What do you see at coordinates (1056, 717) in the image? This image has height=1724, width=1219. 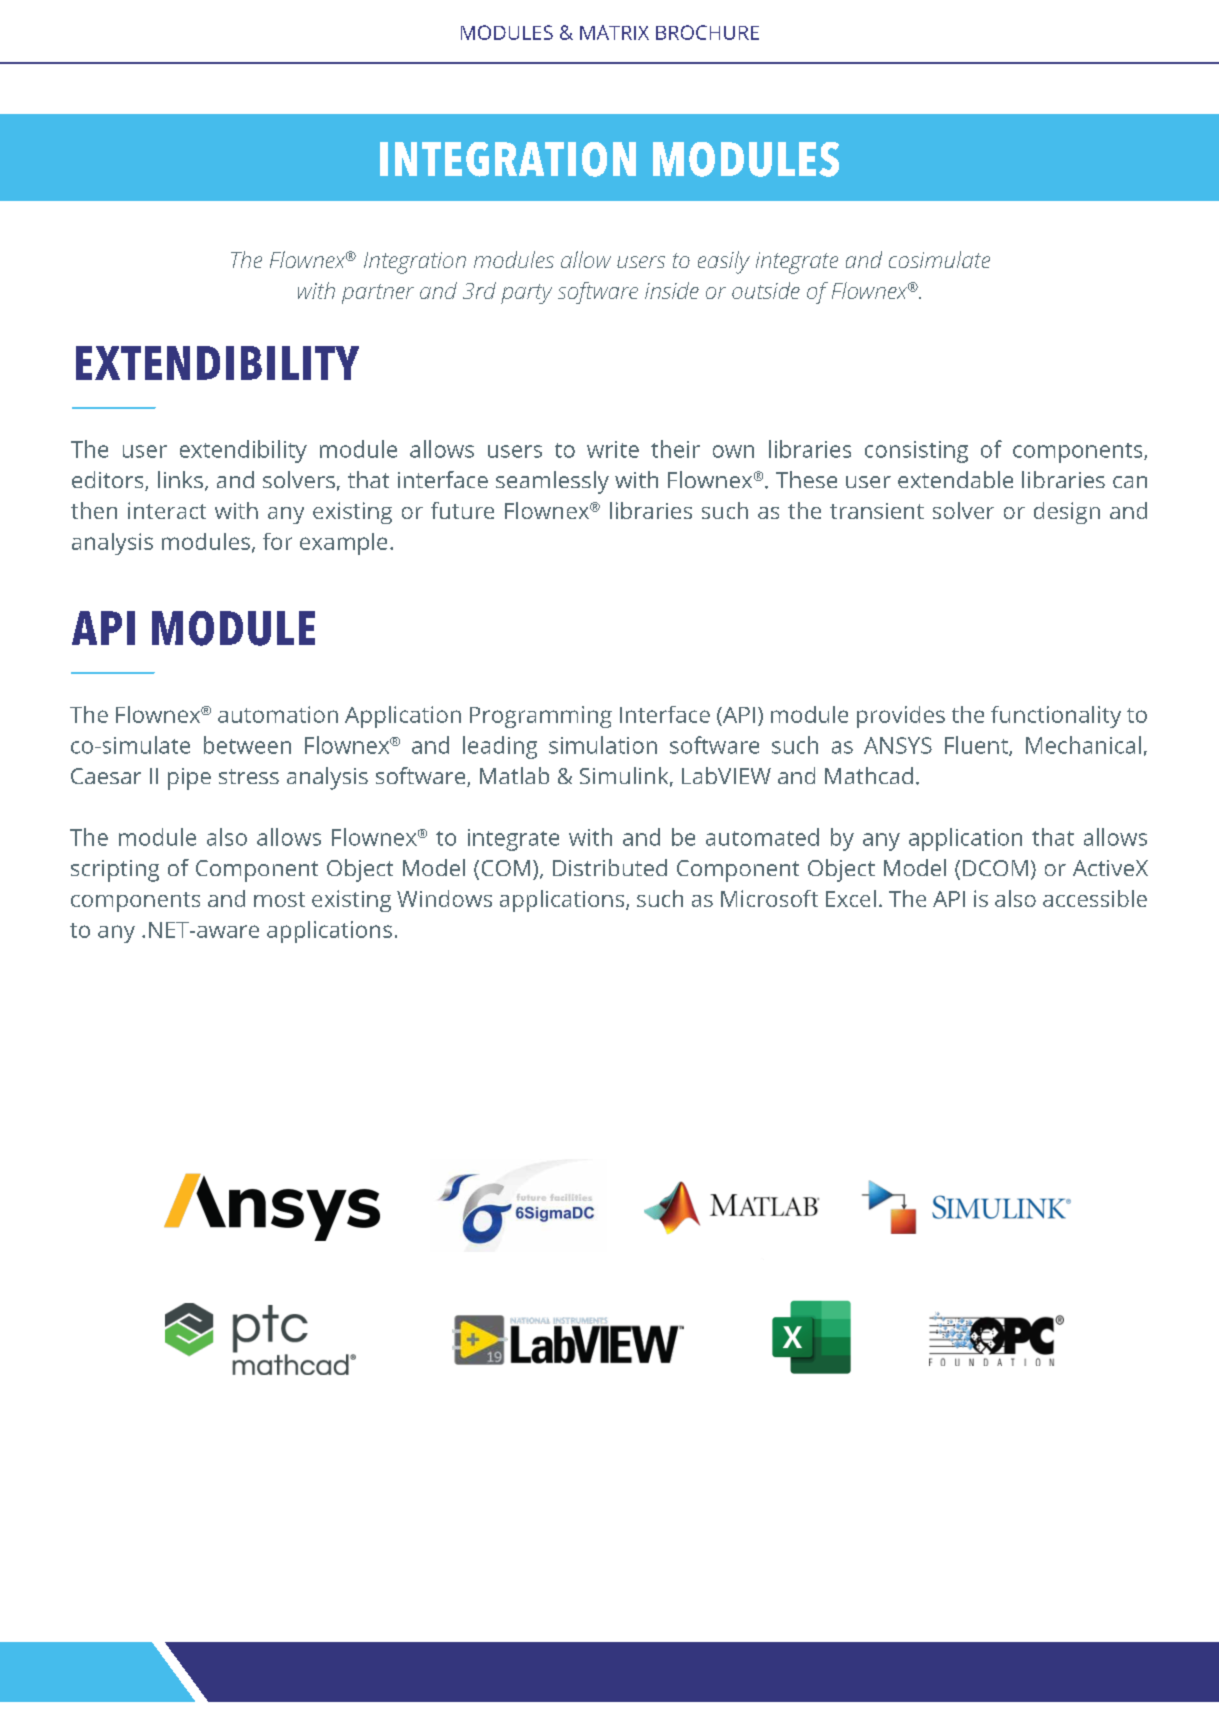 I see `functionality` at bounding box center [1056, 717].
